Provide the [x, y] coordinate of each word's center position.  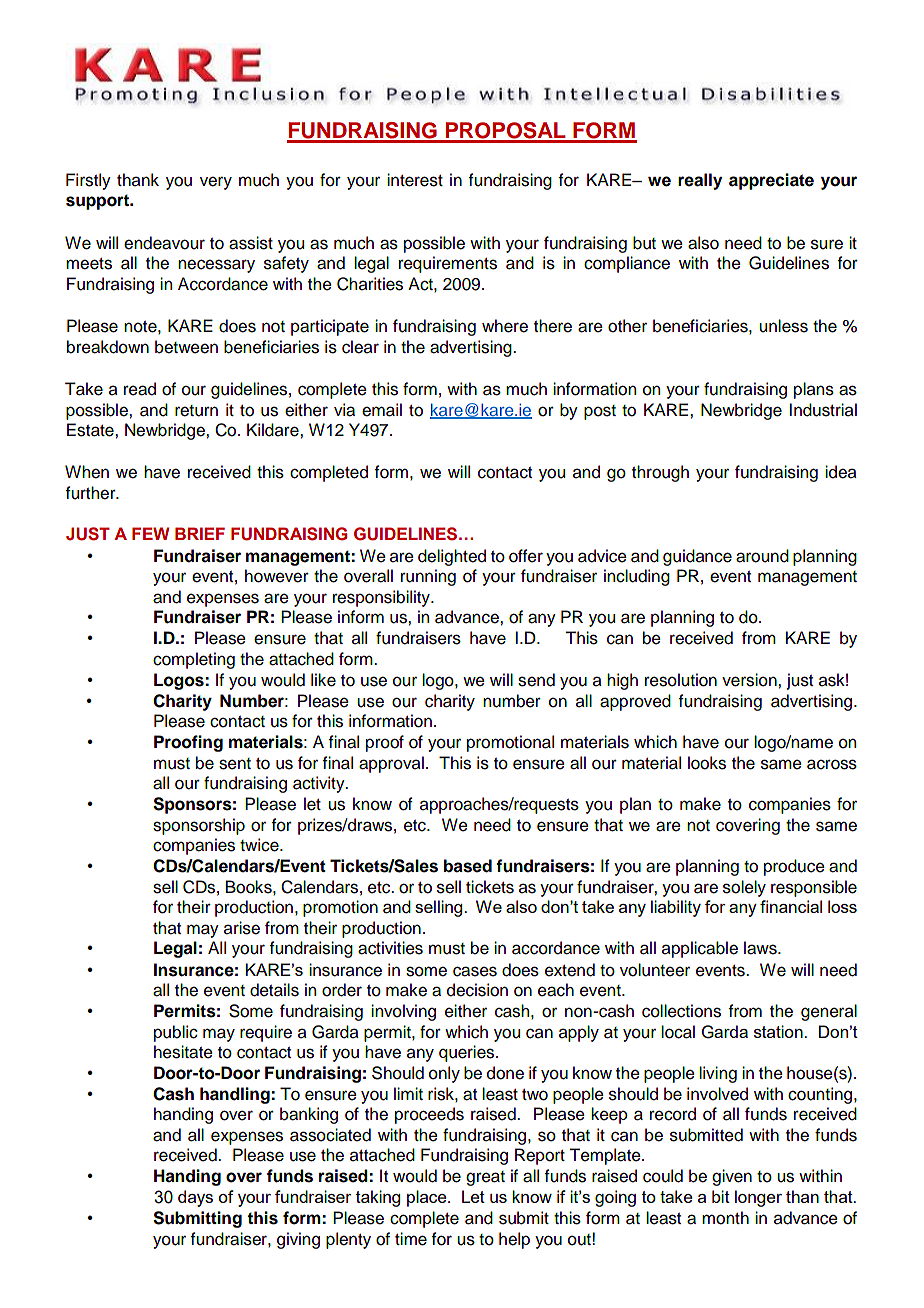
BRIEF [200, 533]
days [195, 1198]
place [428, 1198]
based [468, 866]
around [762, 556]
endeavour [164, 243]
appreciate [771, 181]
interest [415, 180]
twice [260, 845]
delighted [452, 557]
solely [744, 888]
